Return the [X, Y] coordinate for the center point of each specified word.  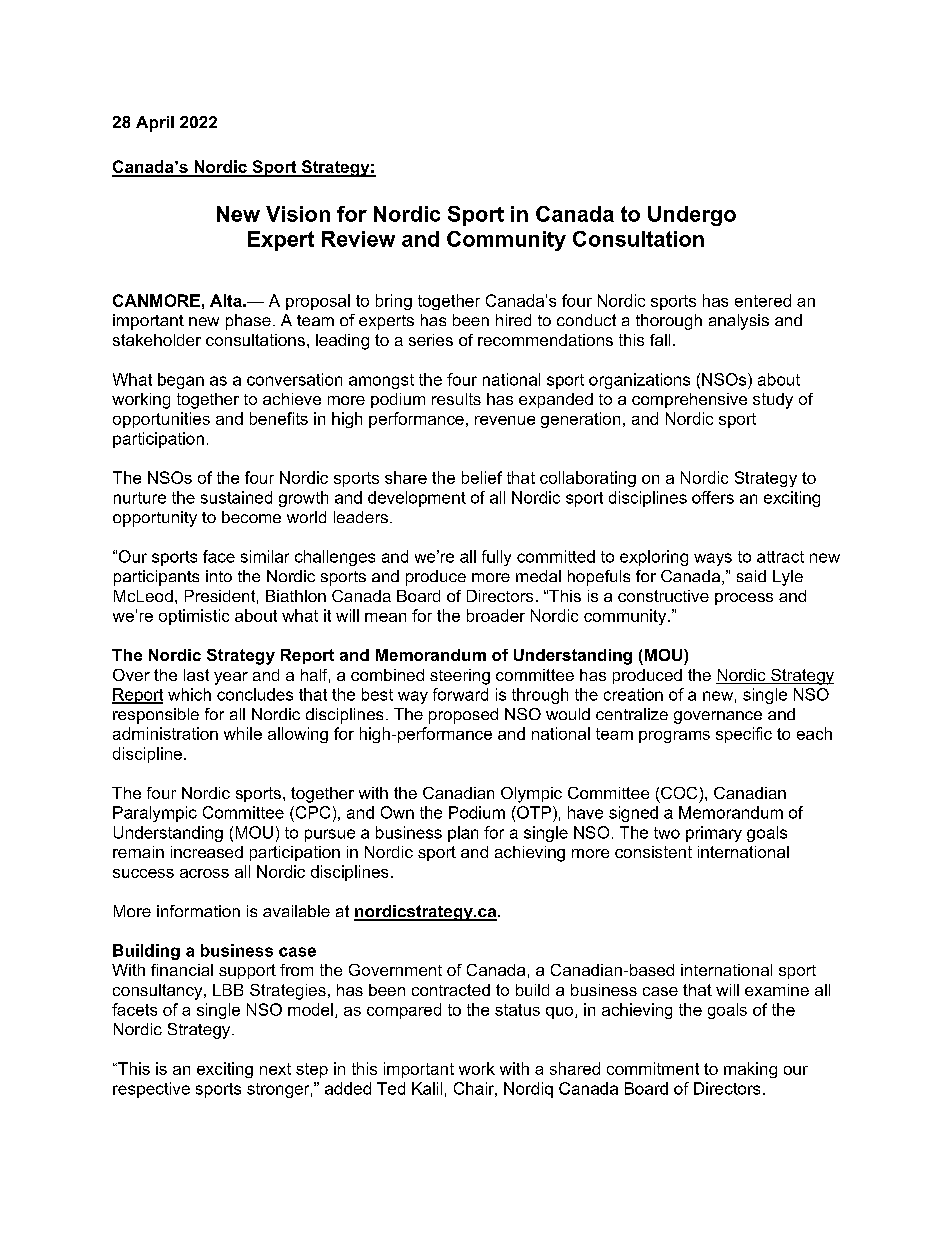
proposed [463, 716]
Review [358, 239]
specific [744, 735]
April [155, 124]
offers [713, 497]
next [275, 1069]
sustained [236, 497]
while [243, 733]
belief [482, 477]
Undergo [692, 216]
